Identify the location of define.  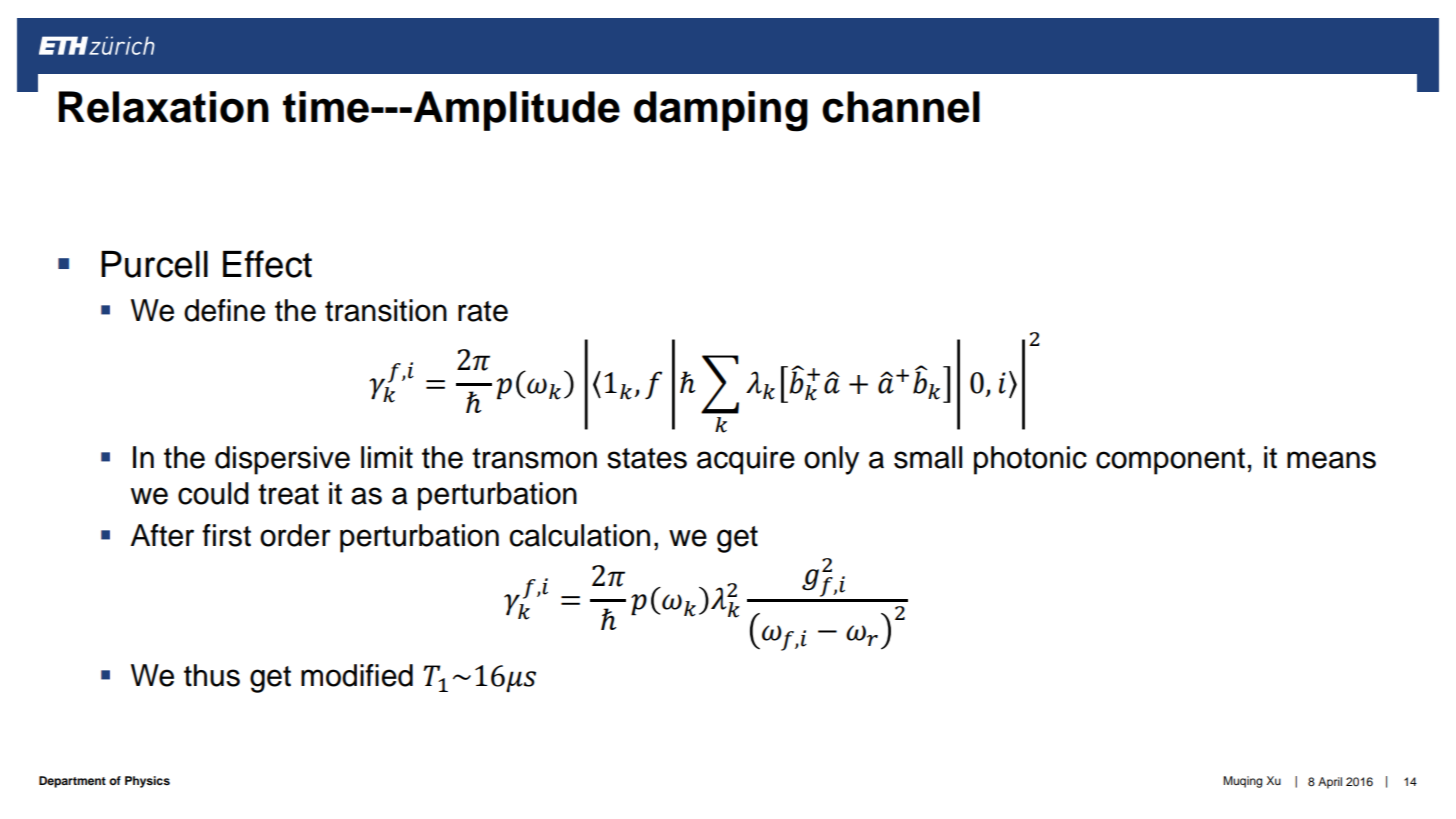
(224, 310).
